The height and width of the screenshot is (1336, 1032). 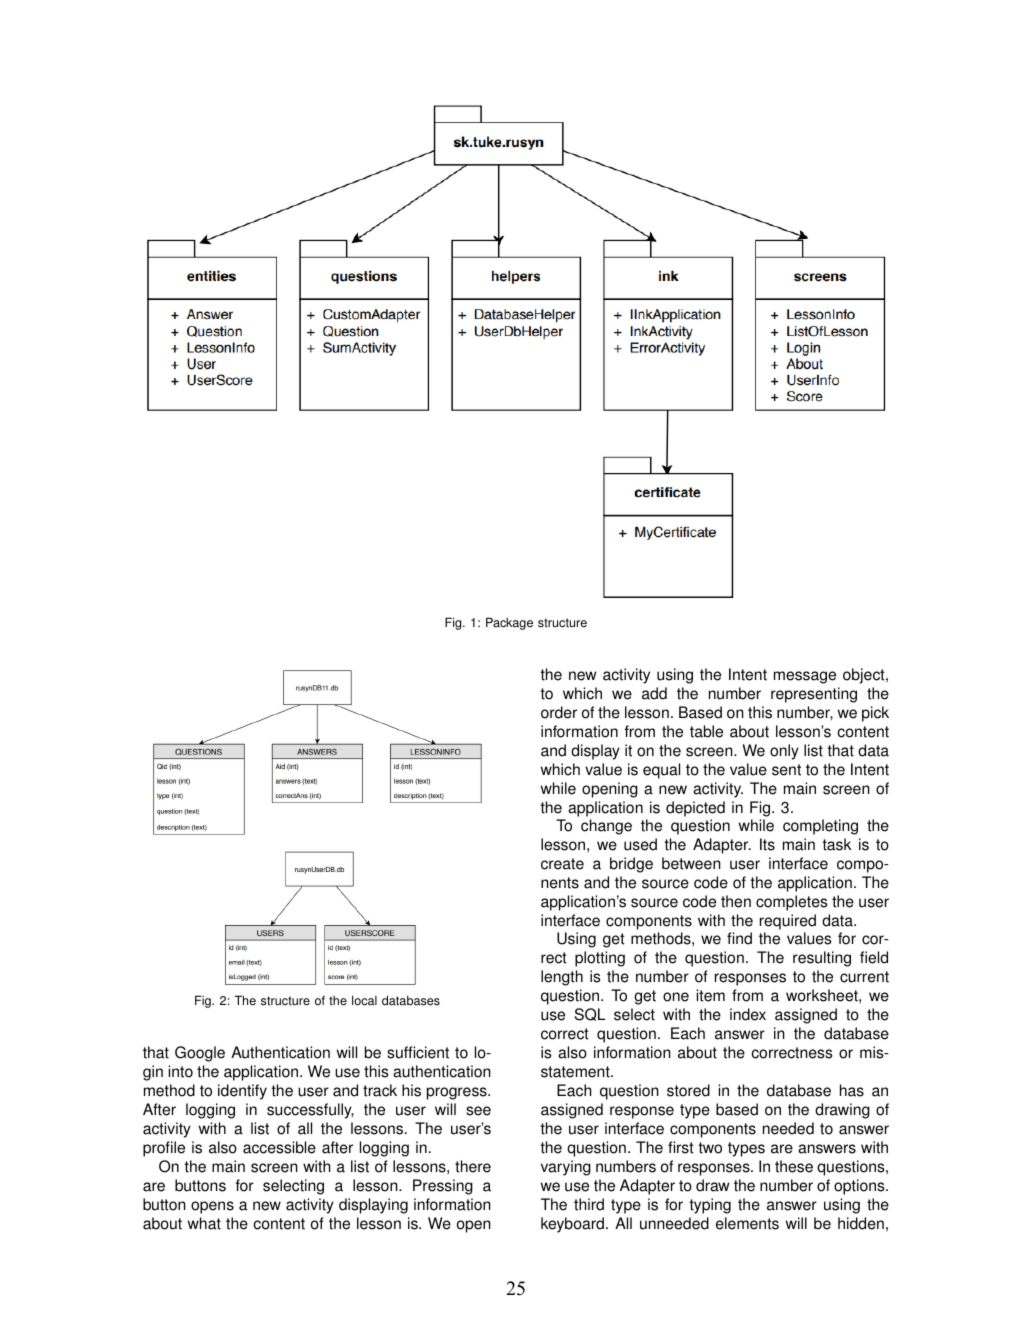 What do you see at coordinates (606, 827) in the screenshot?
I see `change` at bounding box center [606, 827].
